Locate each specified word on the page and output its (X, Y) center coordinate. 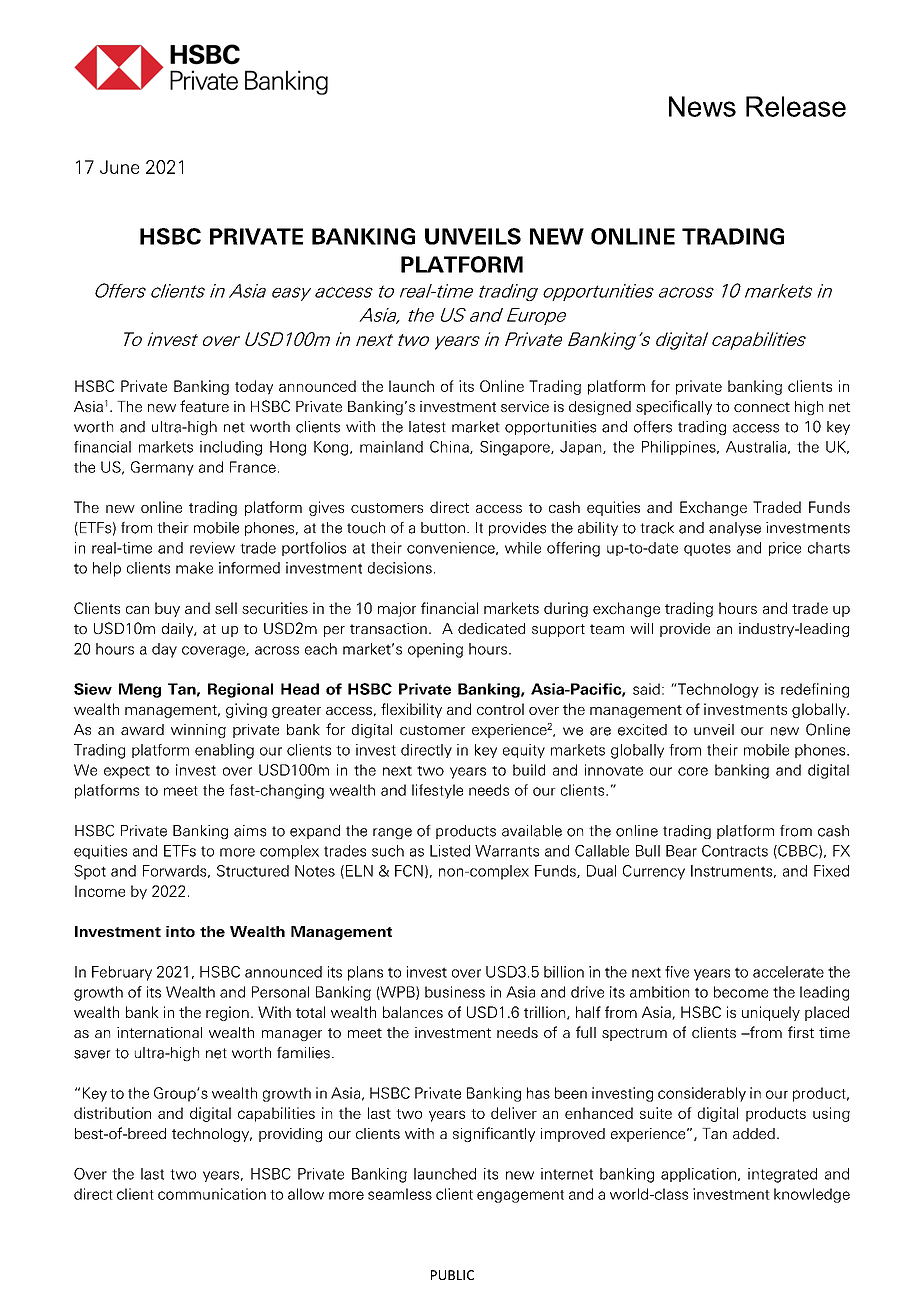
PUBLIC (452, 1275)
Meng (140, 690)
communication (212, 1194)
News (702, 106)
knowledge (812, 1195)
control (500, 709)
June (119, 167)
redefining (815, 690)
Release (796, 106)
